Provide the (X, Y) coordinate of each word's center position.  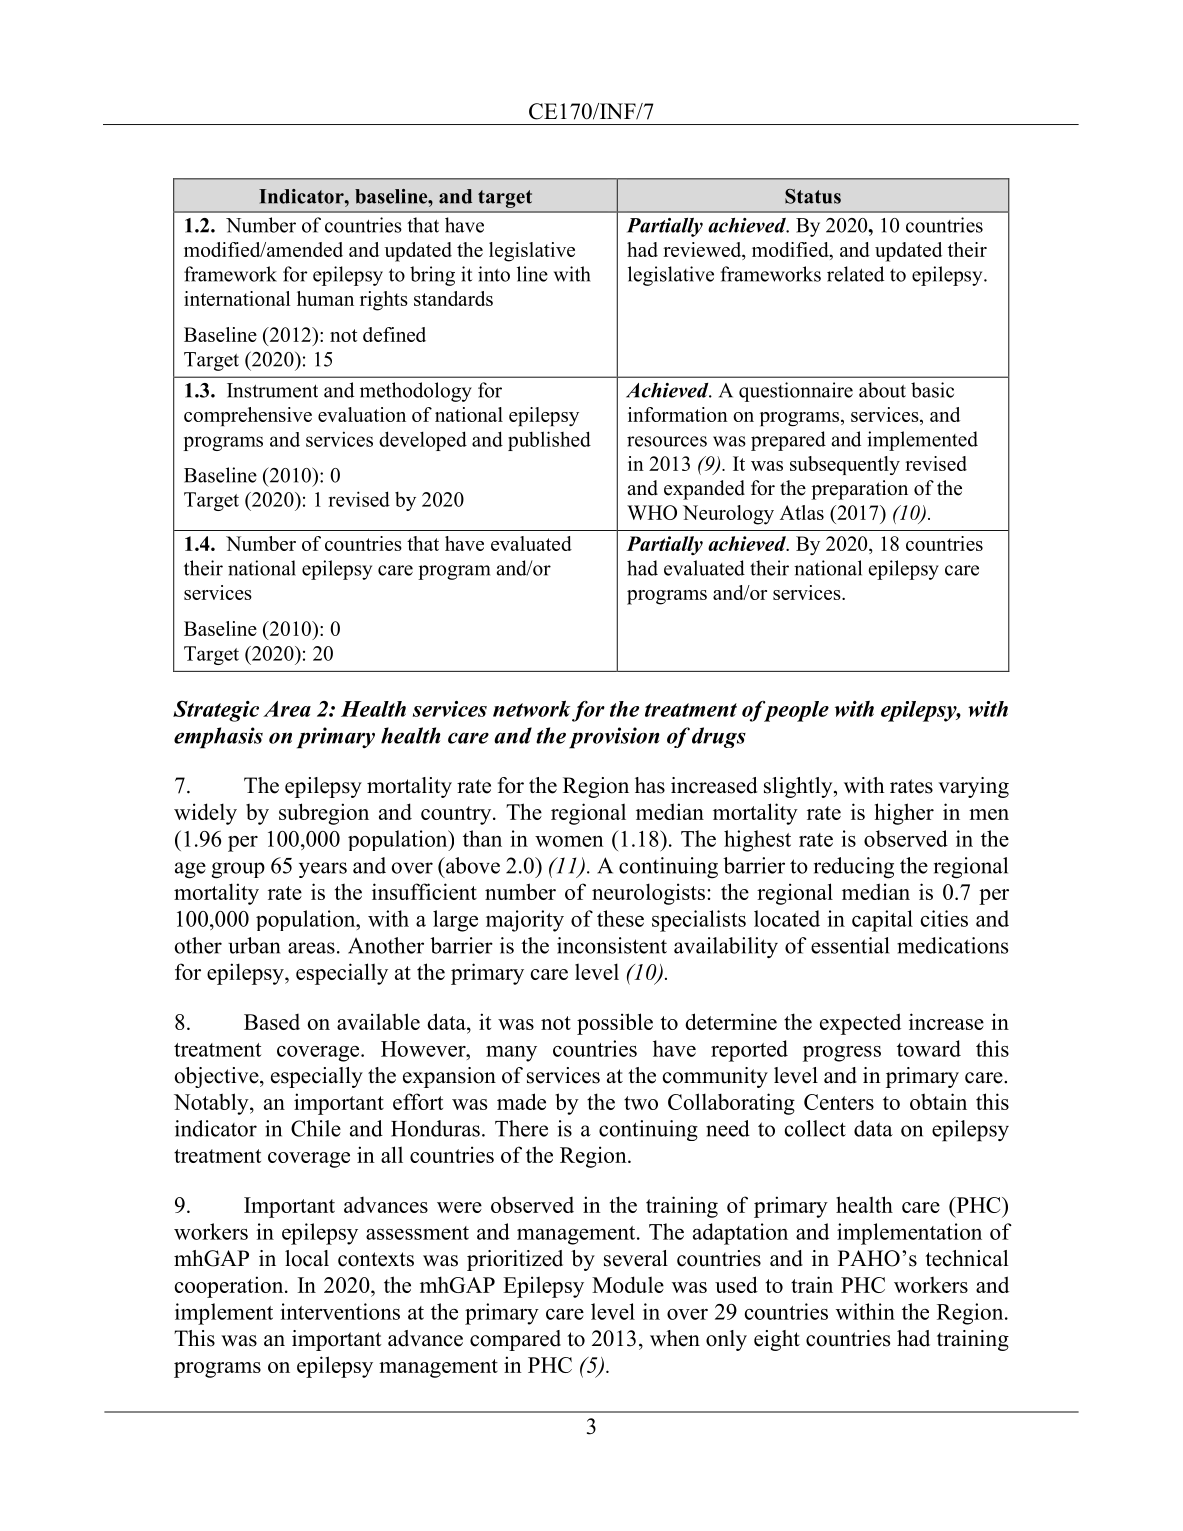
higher (904, 814)
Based (272, 1022)
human (325, 298)
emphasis (218, 738)
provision (614, 738)
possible (615, 1024)
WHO (652, 512)
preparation (859, 490)
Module (628, 1284)
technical (967, 1258)
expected (860, 1024)
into (494, 274)
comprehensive (248, 416)
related (855, 274)
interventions (340, 1311)
